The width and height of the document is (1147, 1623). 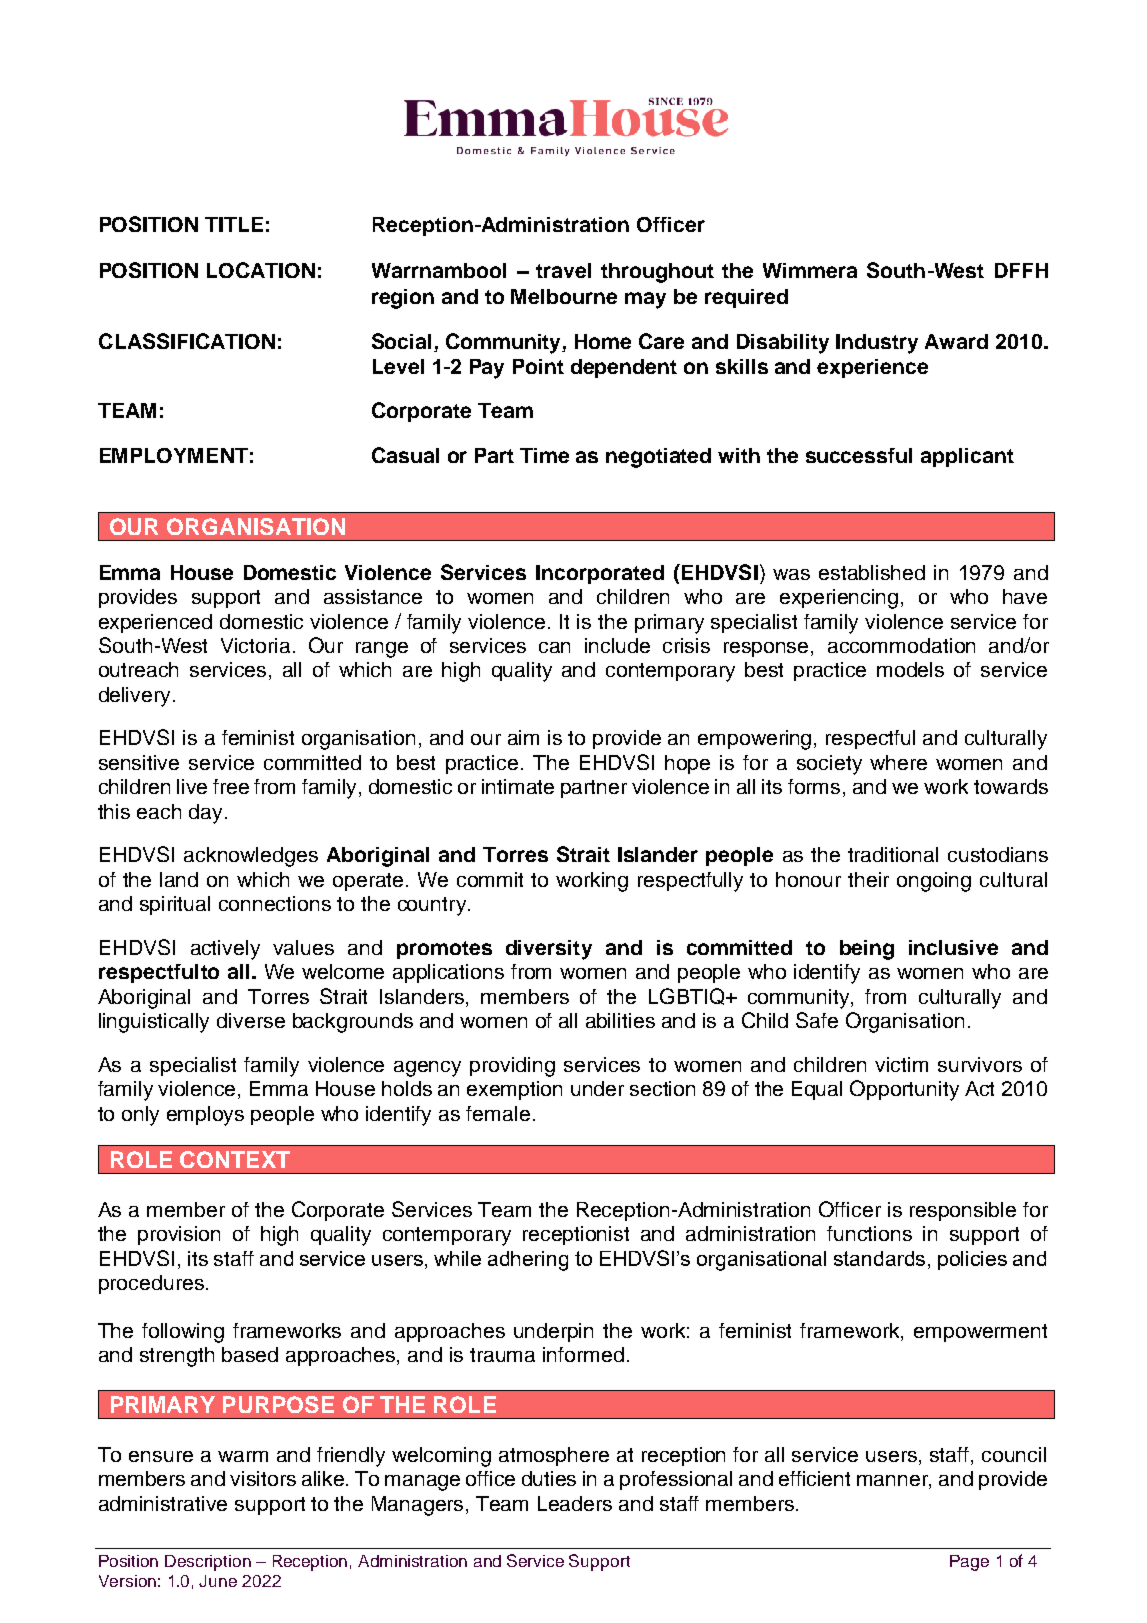 I want to click on abilities, so click(x=620, y=1020).
